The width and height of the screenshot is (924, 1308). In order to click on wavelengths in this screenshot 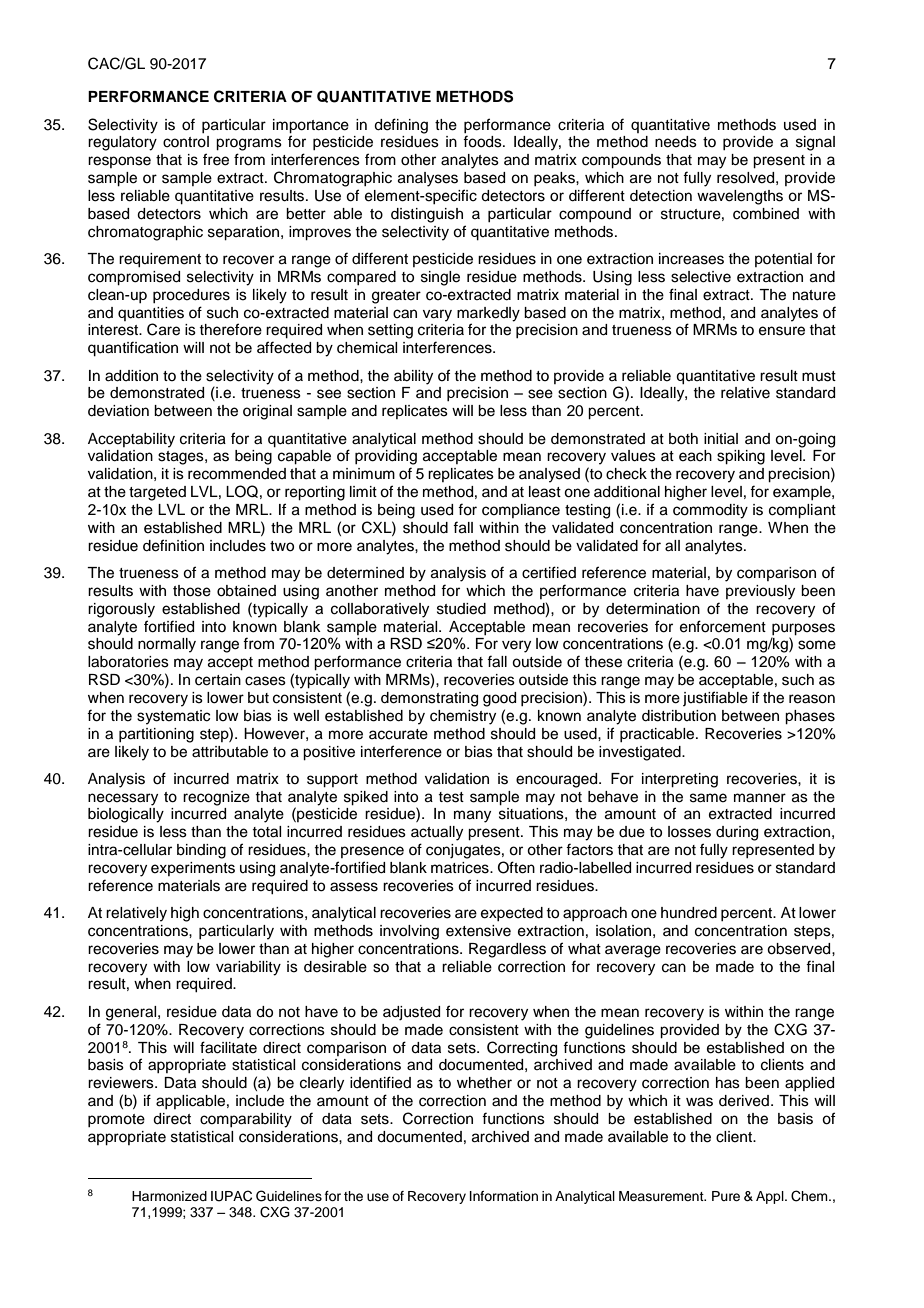, I will do `click(740, 197)`.
